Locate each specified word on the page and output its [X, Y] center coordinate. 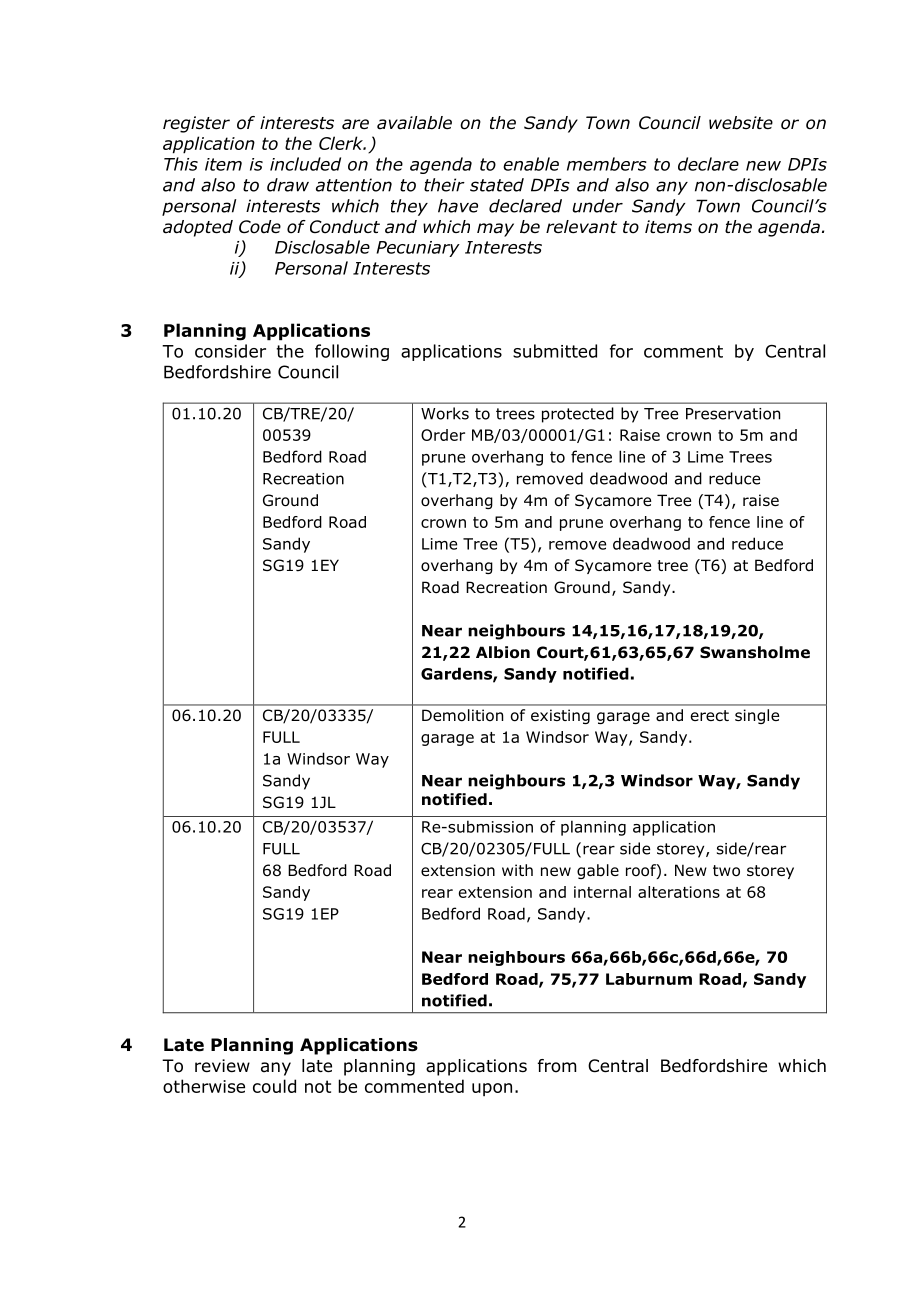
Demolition [462, 715]
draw [288, 185]
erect [710, 715]
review [222, 1066]
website [741, 123]
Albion [503, 652]
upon [492, 1089]
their [444, 185]
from [557, 1066]
